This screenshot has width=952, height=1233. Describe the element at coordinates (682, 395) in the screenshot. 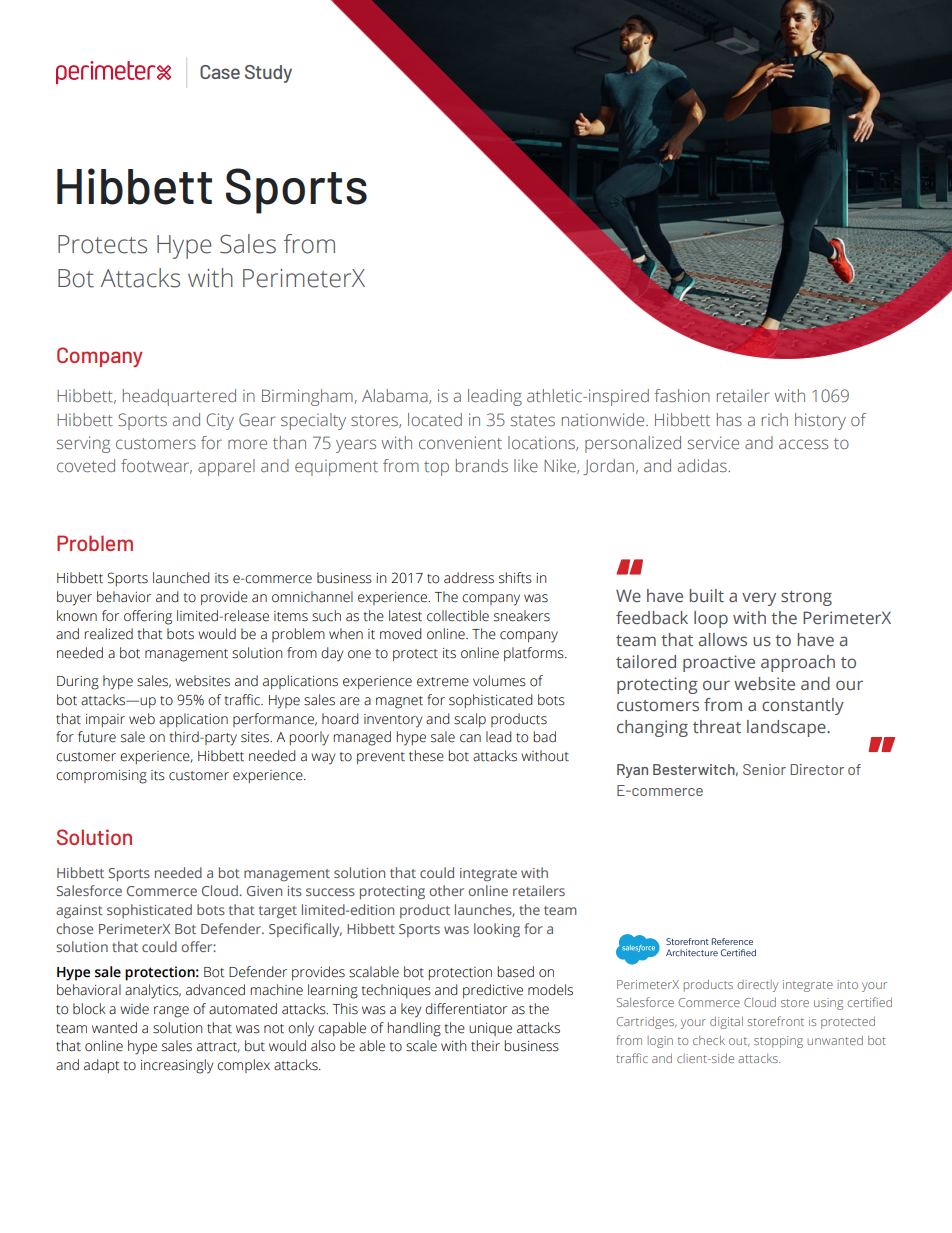

I see `fashion` at that location.
